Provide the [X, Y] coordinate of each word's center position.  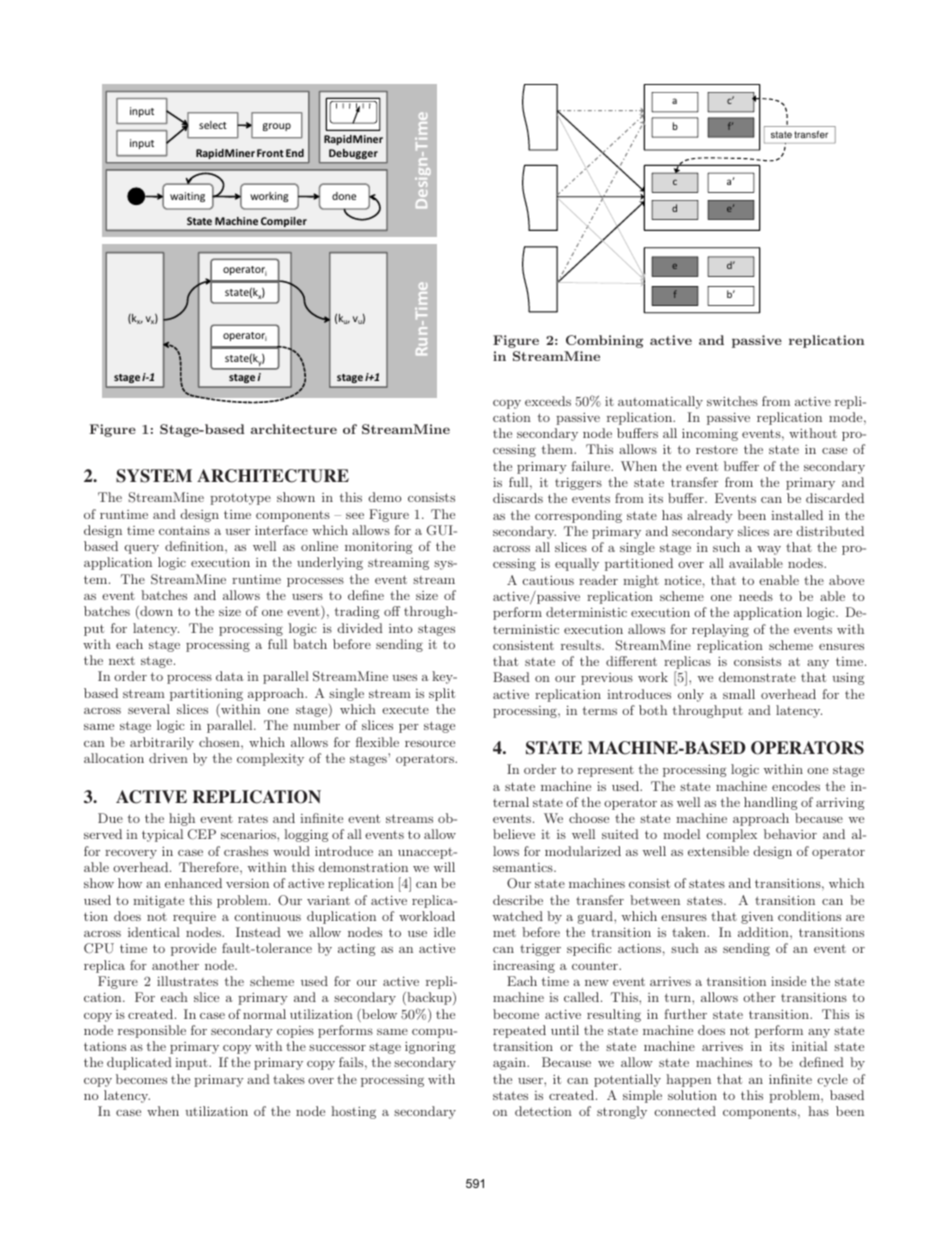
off [392, 611]
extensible [718, 851]
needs [756, 596]
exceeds [548, 401]
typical [162, 835]
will [444, 867]
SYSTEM [154, 476]
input [192, 1064]
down [155, 612]
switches [732, 401]
